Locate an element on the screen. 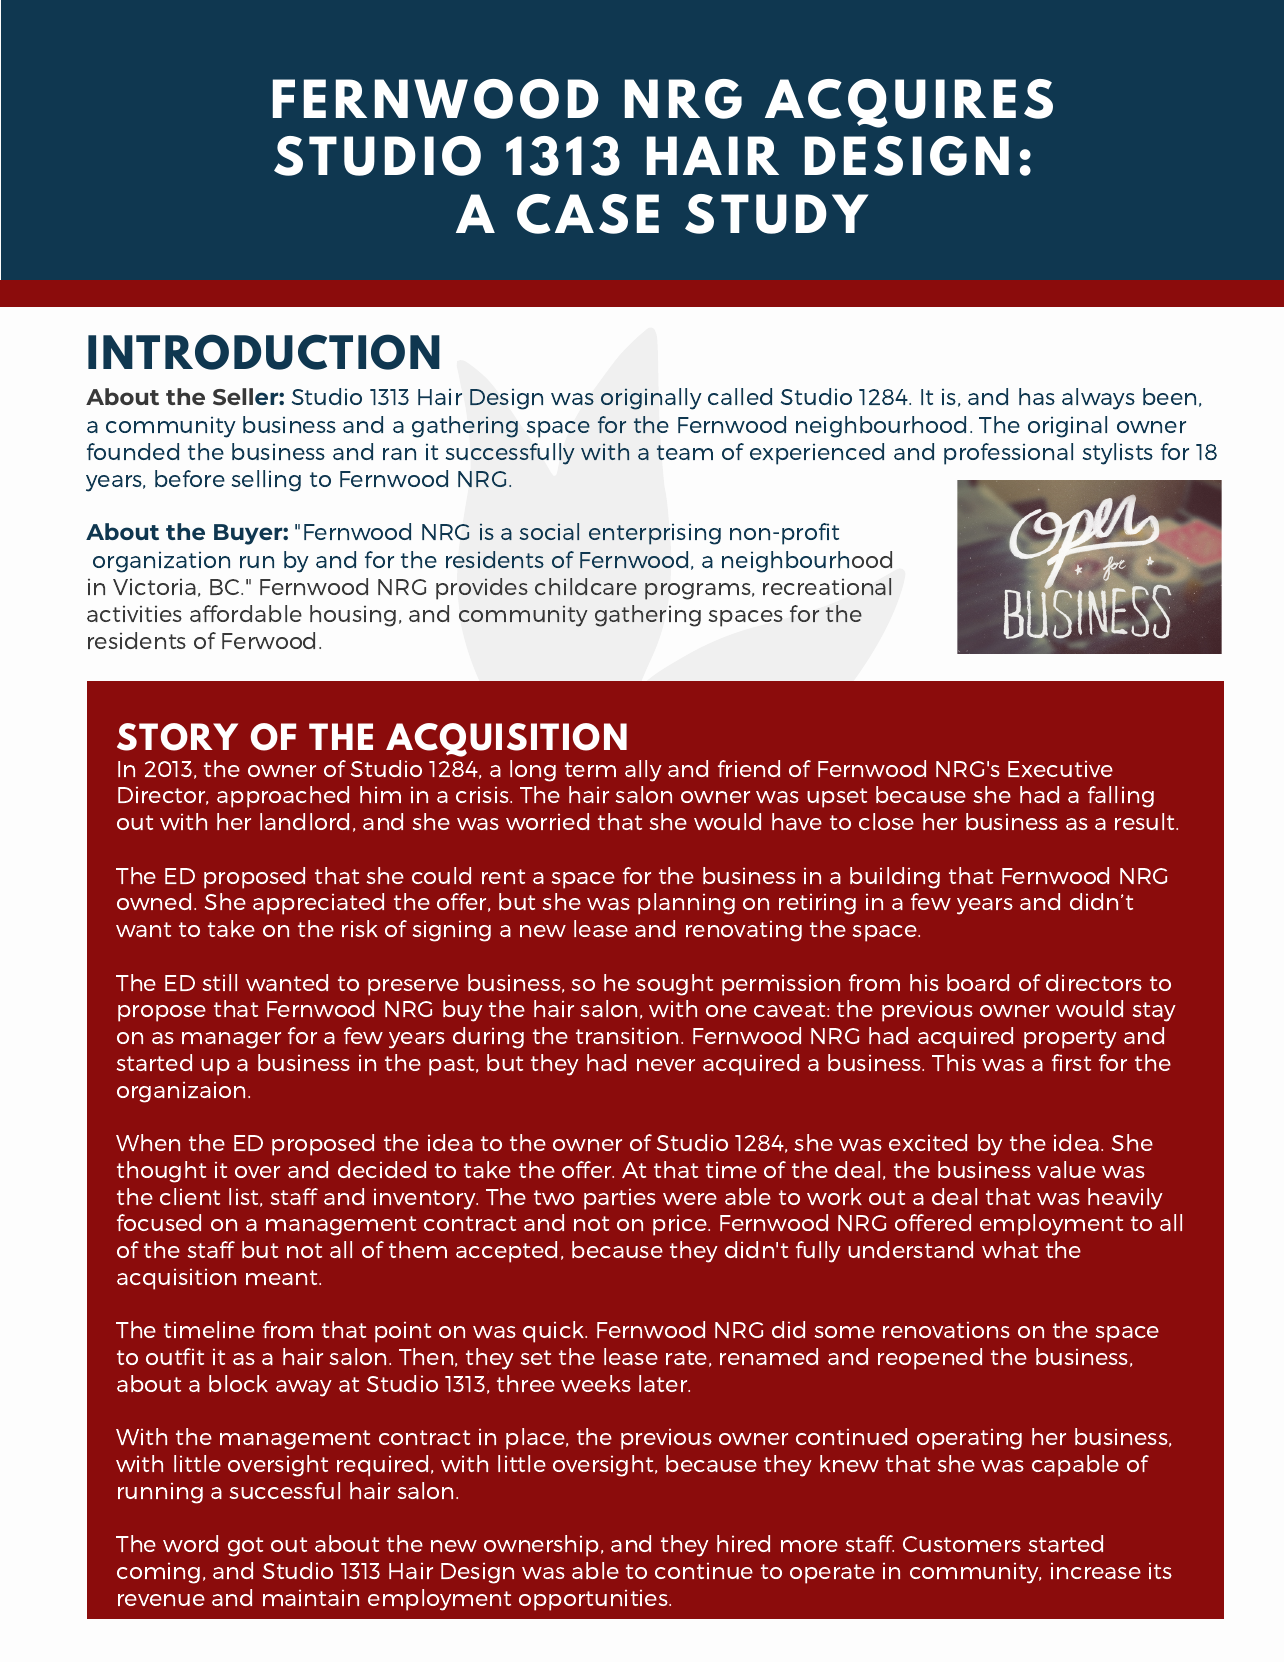 The image size is (1284, 1662). landlord is located at coordinates (304, 821).
